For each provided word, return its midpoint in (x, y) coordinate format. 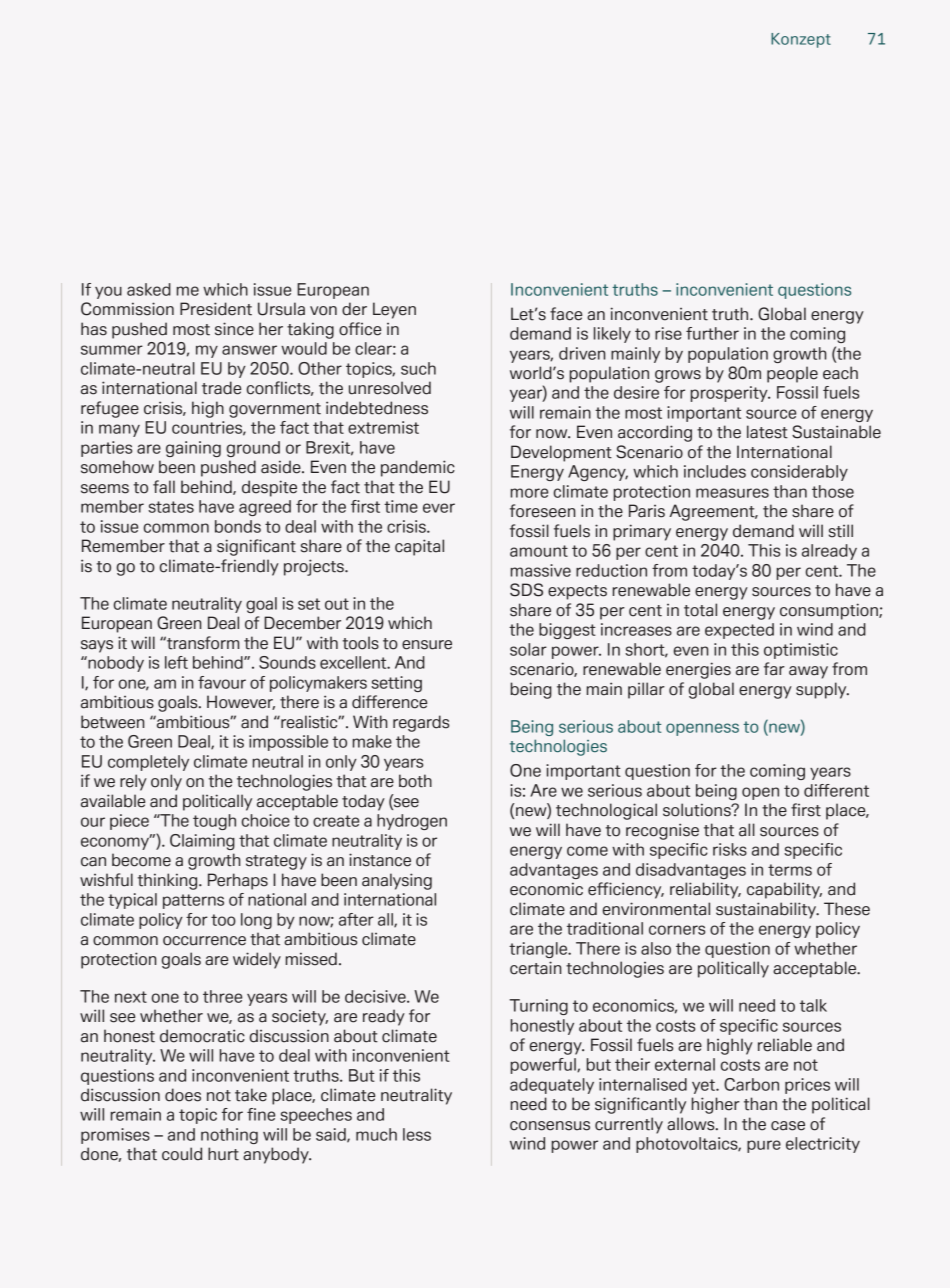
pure (764, 1146)
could (182, 1154)
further (712, 333)
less (417, 1134)
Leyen (394, 310)
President (216, 309)
